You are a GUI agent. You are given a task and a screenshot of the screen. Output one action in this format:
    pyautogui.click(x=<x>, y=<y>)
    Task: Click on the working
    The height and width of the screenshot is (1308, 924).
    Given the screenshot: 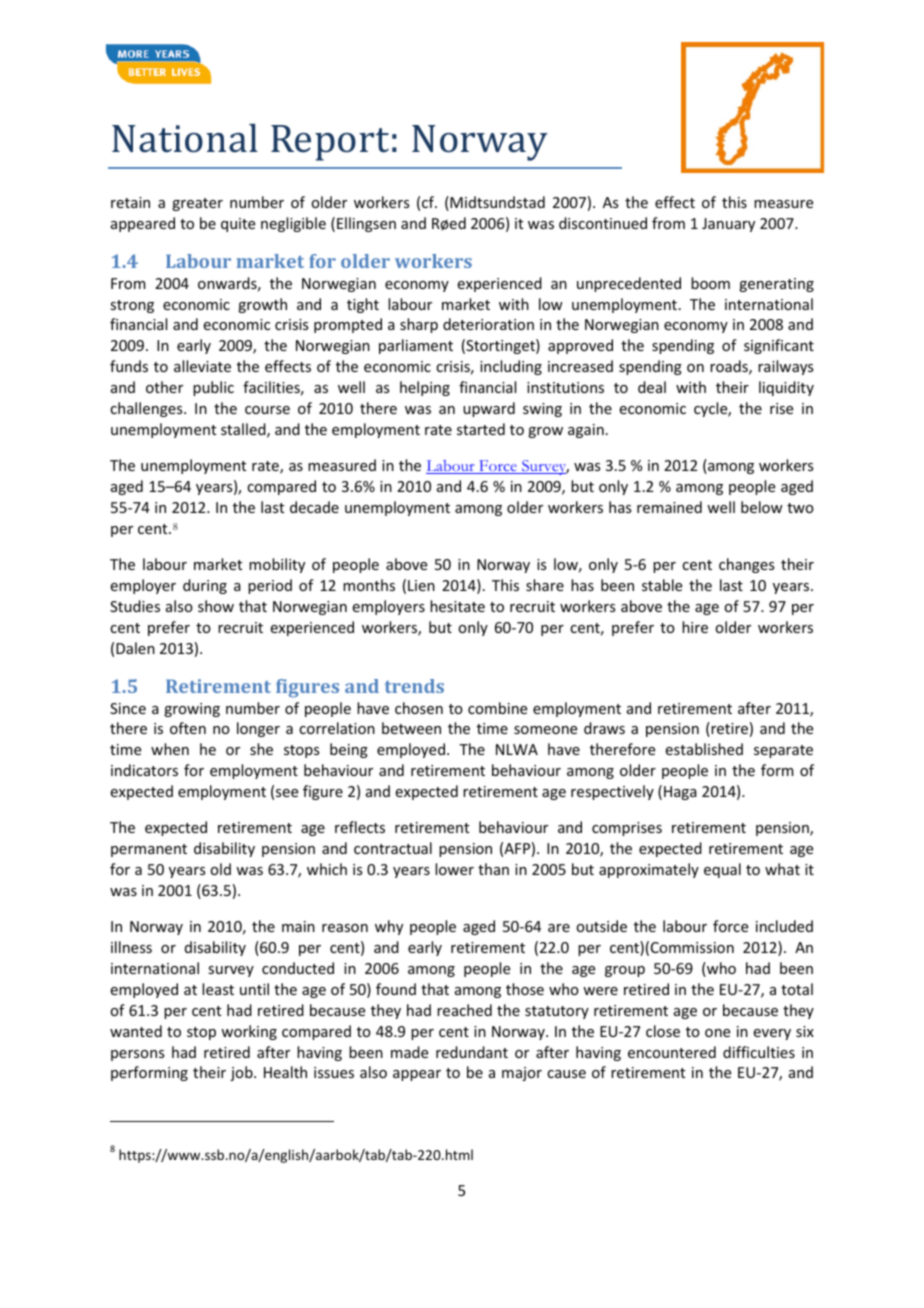 What is the action you would take?
    pyautogui.click(x=249, y=1032)
